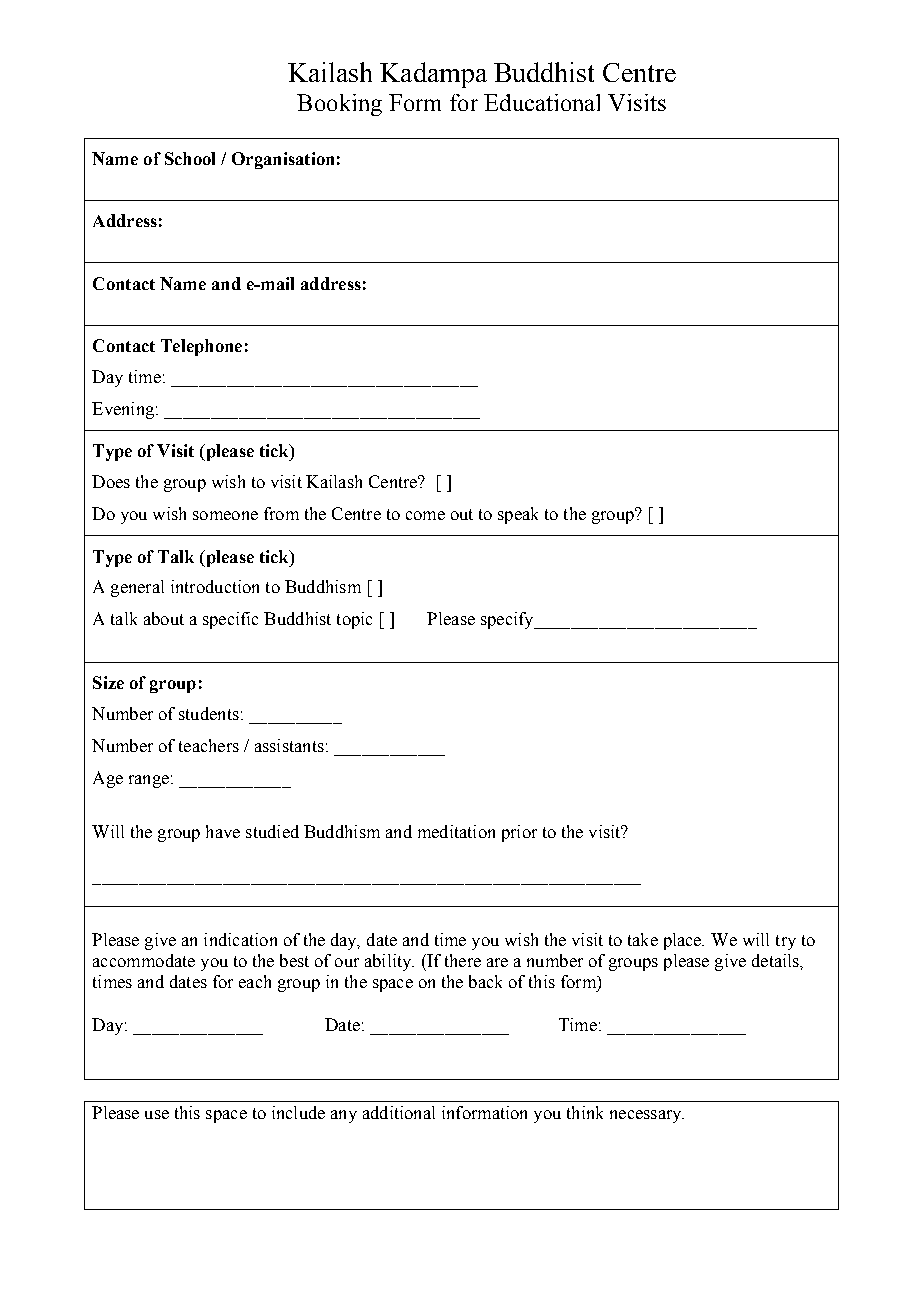 This page has width=924, height=1308. What do you see at coordinates (519, 833) in the page?
I see `prior` at bounding box center [519, 833].
